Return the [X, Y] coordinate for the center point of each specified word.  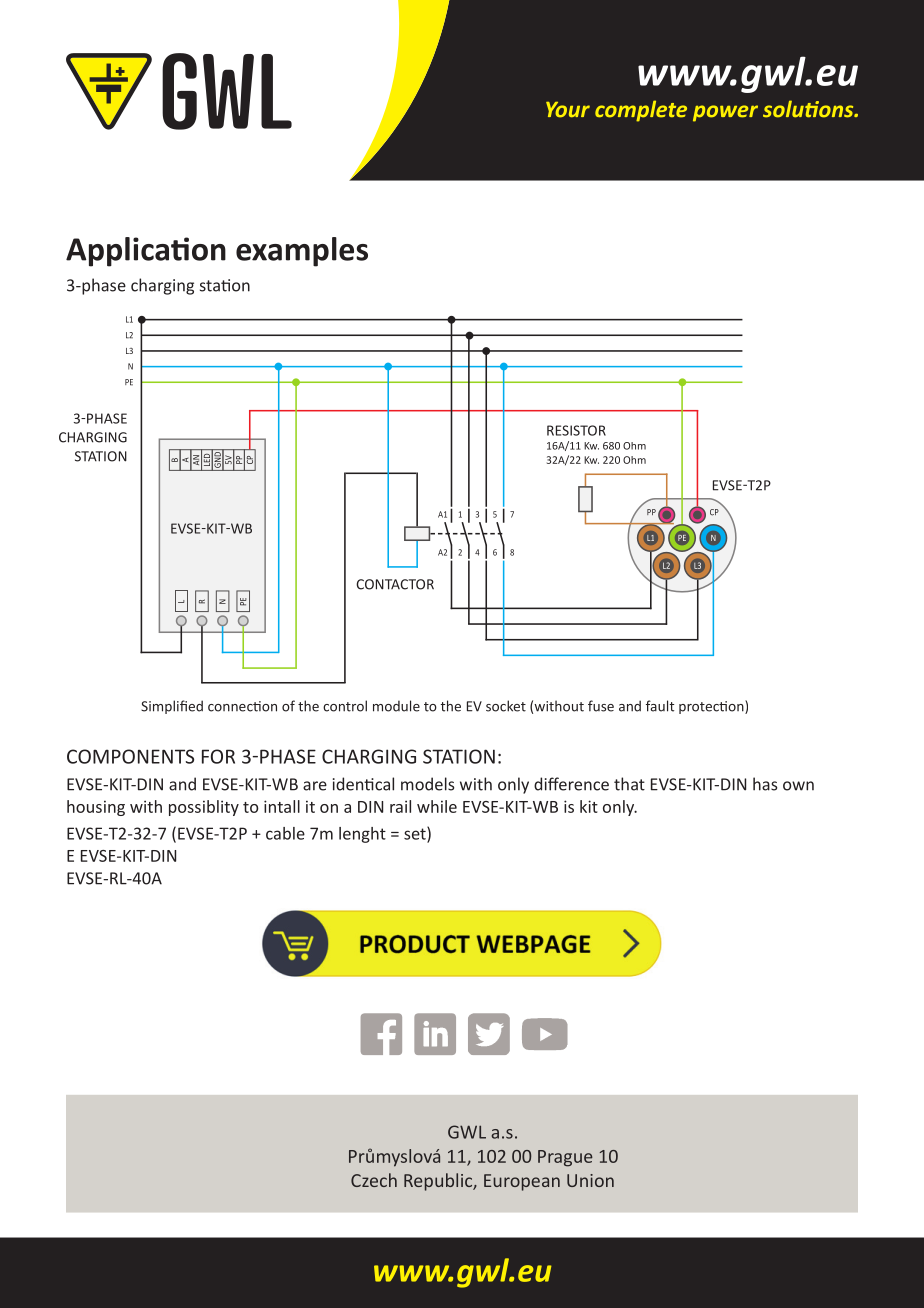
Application [146, 252]
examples [302, 252]
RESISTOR [576, 430]
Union [590, 1180]
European [522, 1182]
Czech [374, 1180]
